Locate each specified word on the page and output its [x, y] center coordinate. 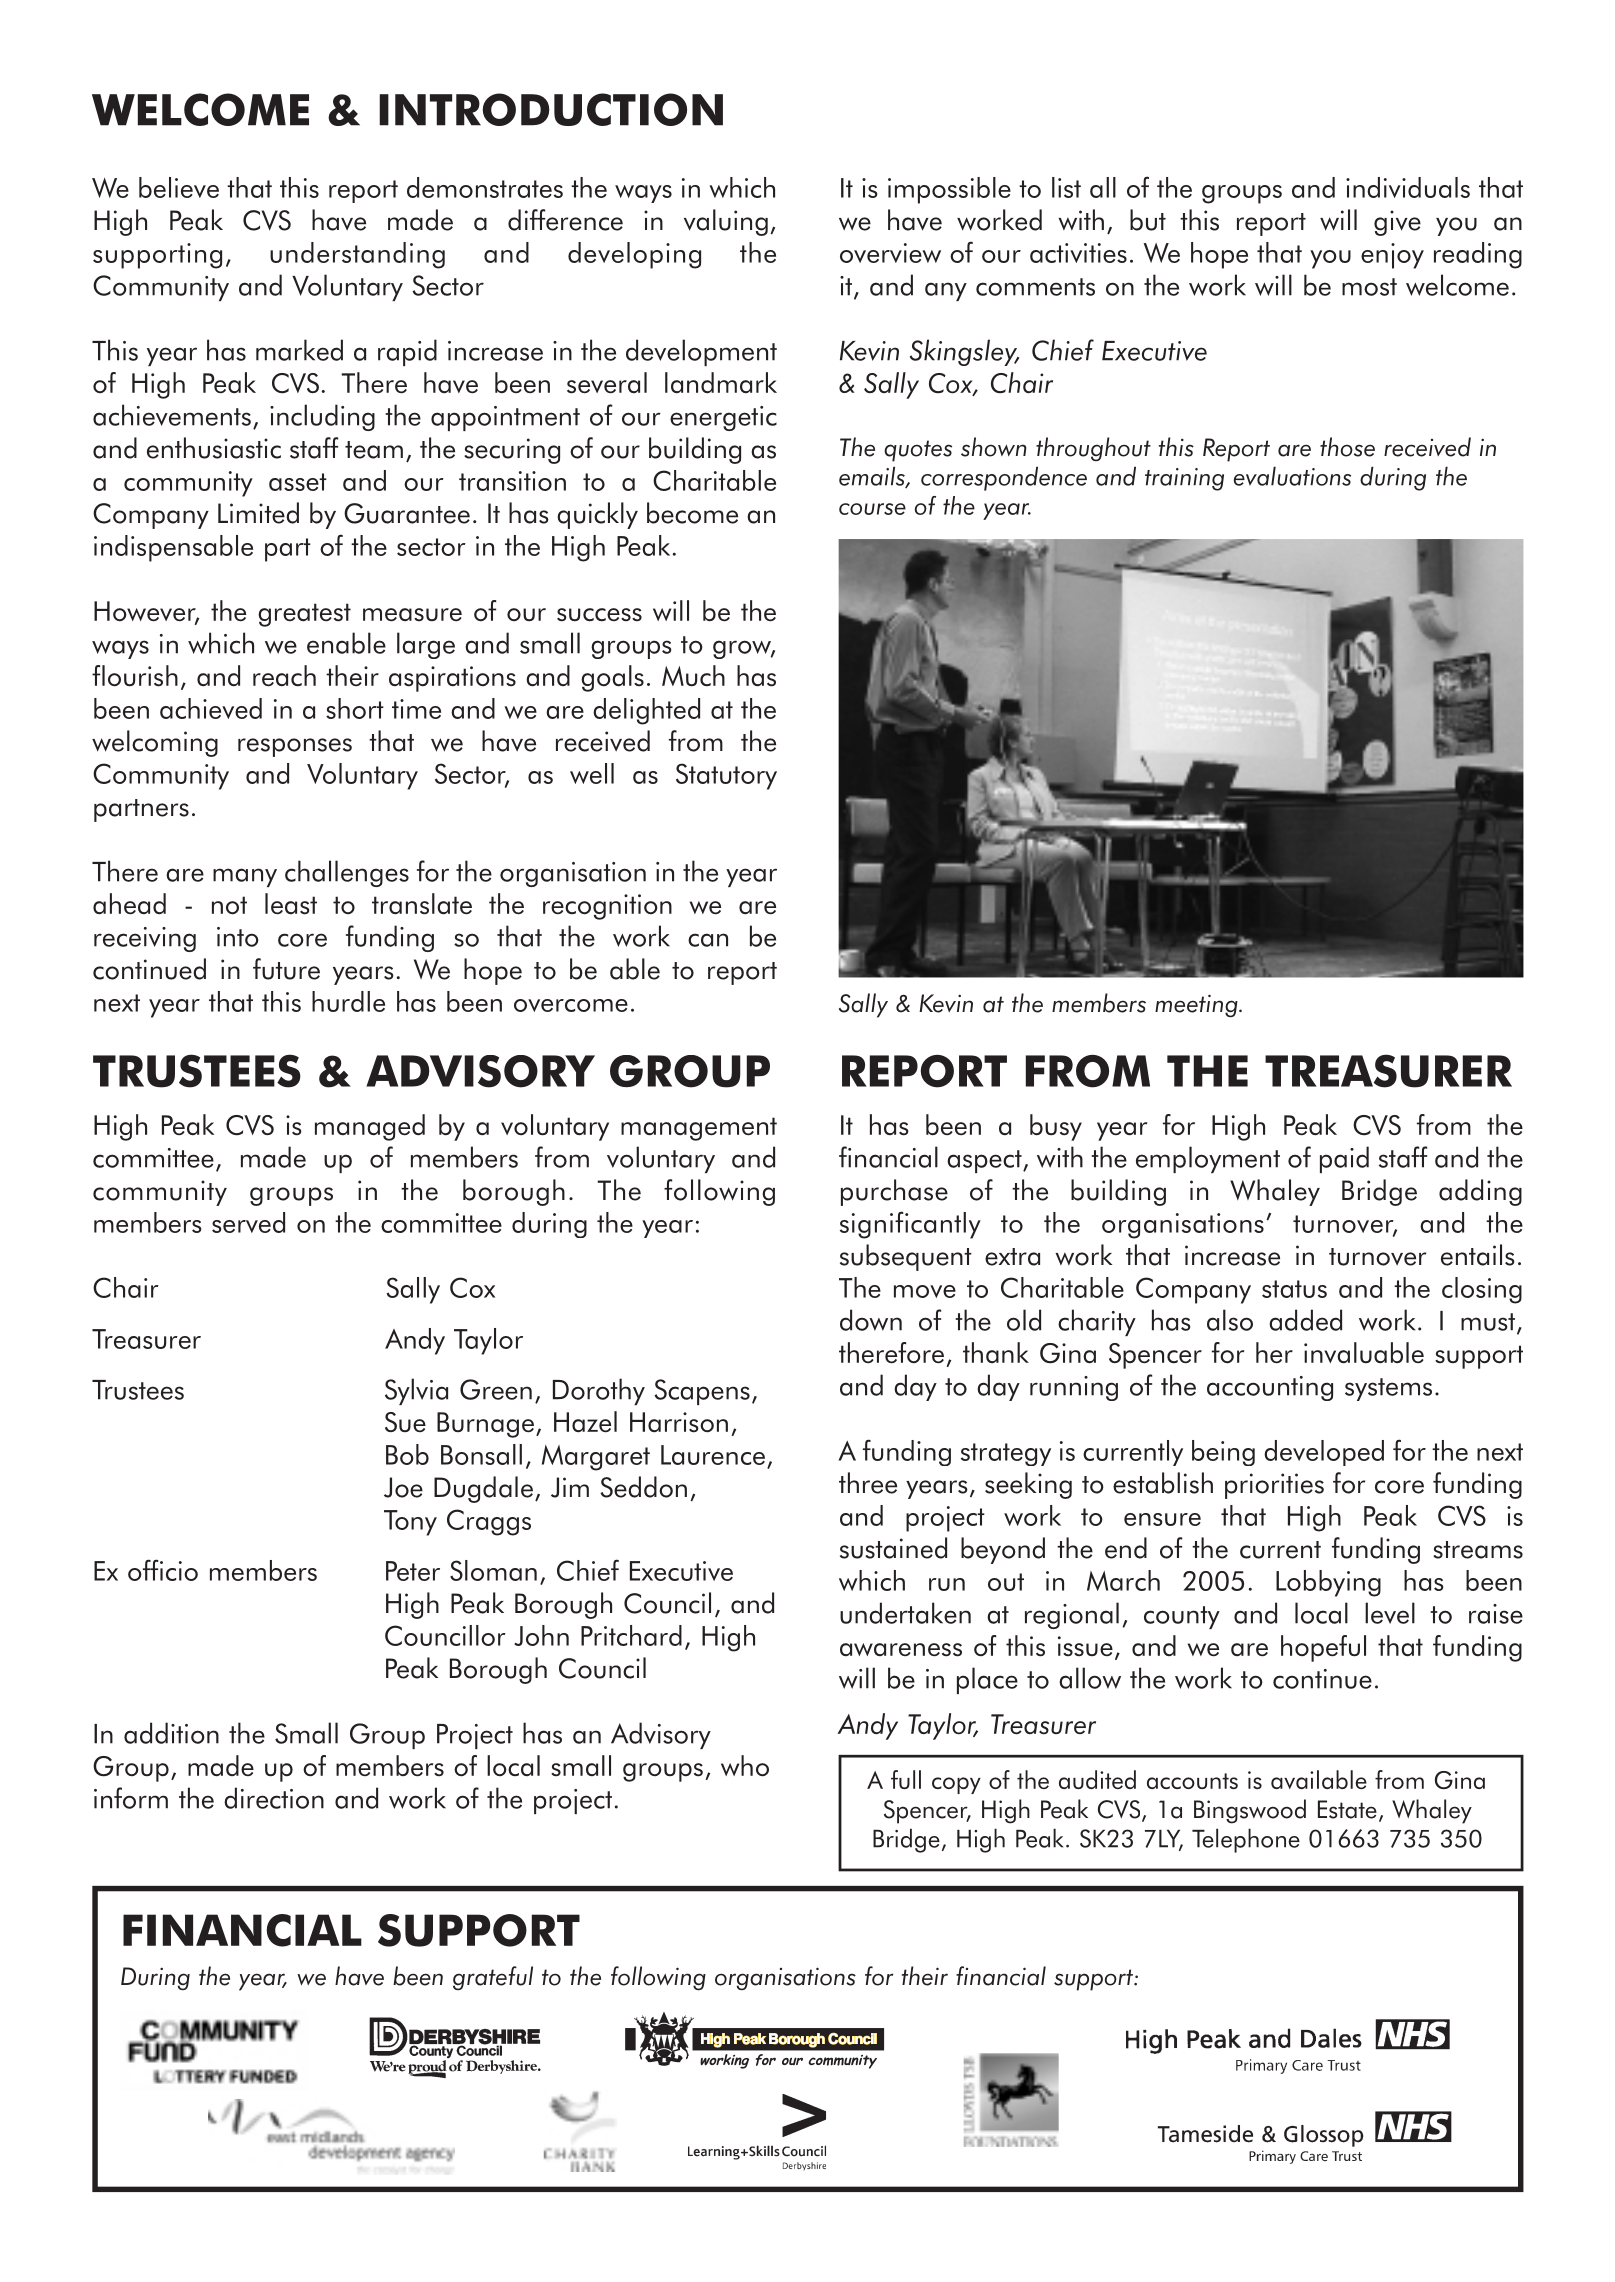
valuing [726, 222]
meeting [1197, 1006]
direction [274, 1798]
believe [179, 187]
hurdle [348, 1001]
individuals [1408, 187]
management [699, 1129]
